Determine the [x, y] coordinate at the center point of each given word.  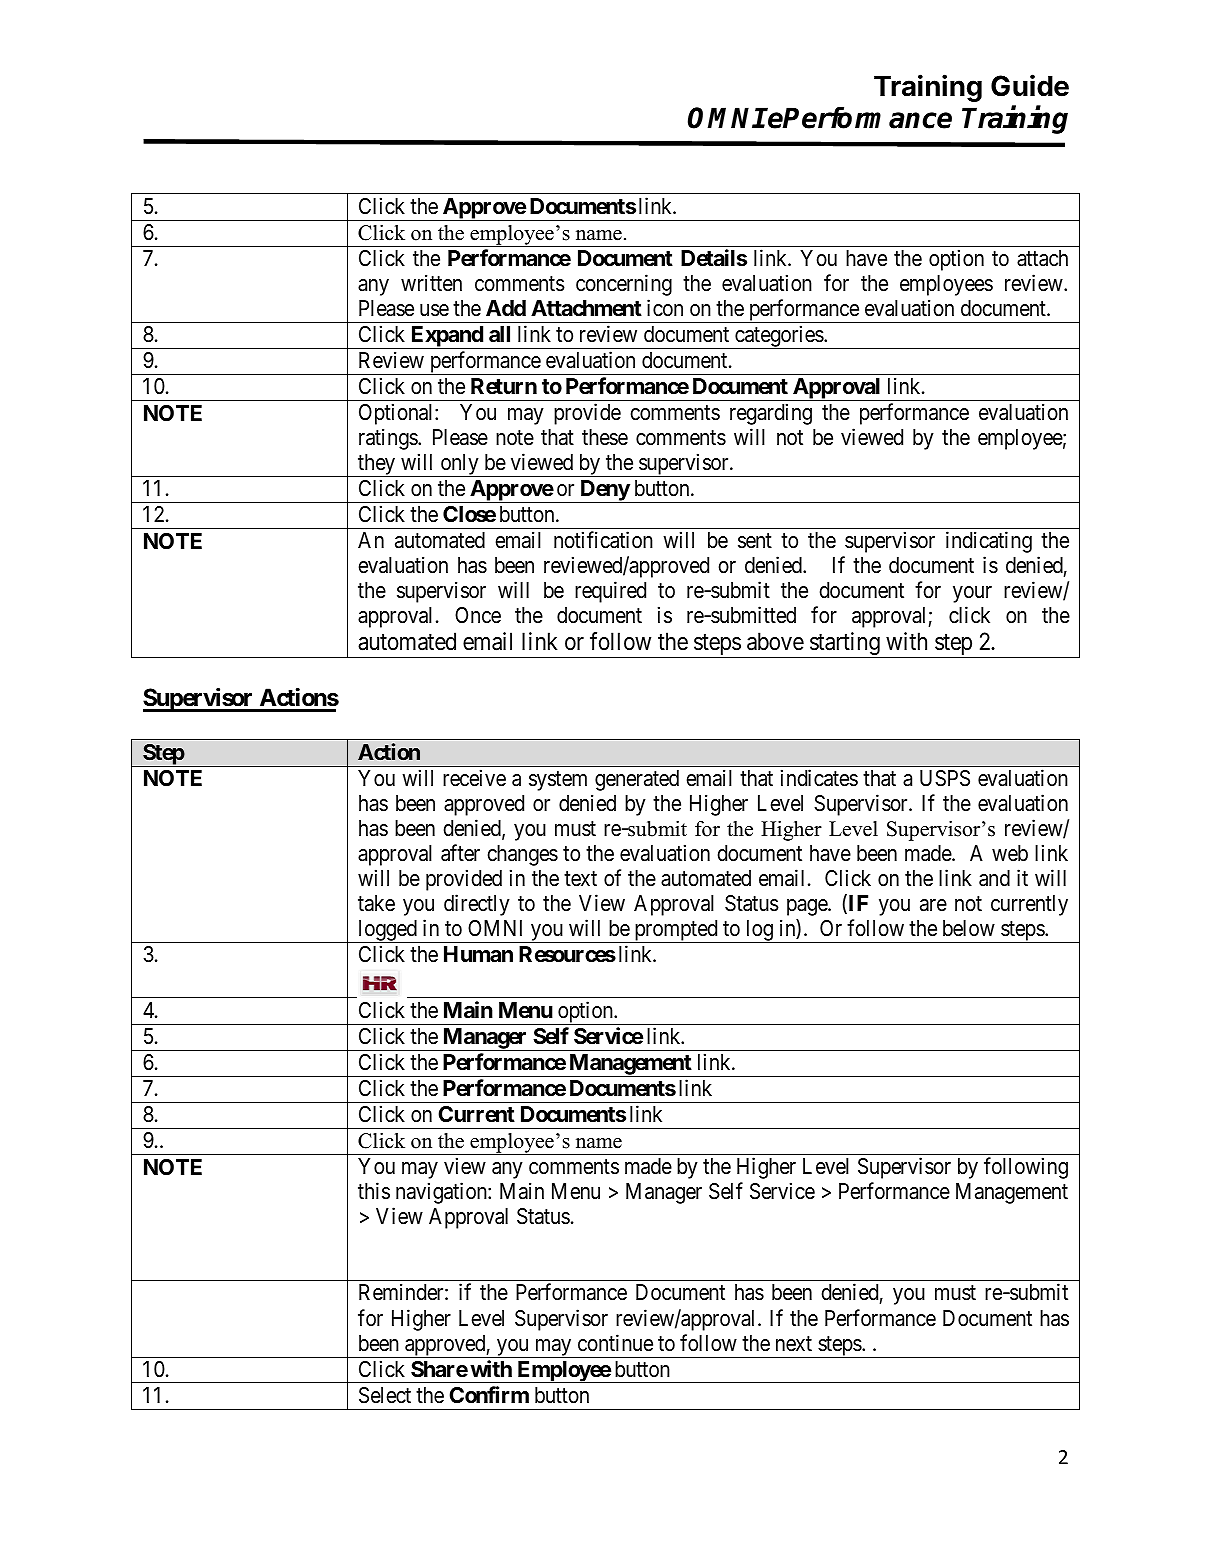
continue [615, 1343]
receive [474, 778]
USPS [945, 778]
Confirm [489, 1394]
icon [665, 308]
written [431, 282]
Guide [1030, 85]
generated [637, 780]
